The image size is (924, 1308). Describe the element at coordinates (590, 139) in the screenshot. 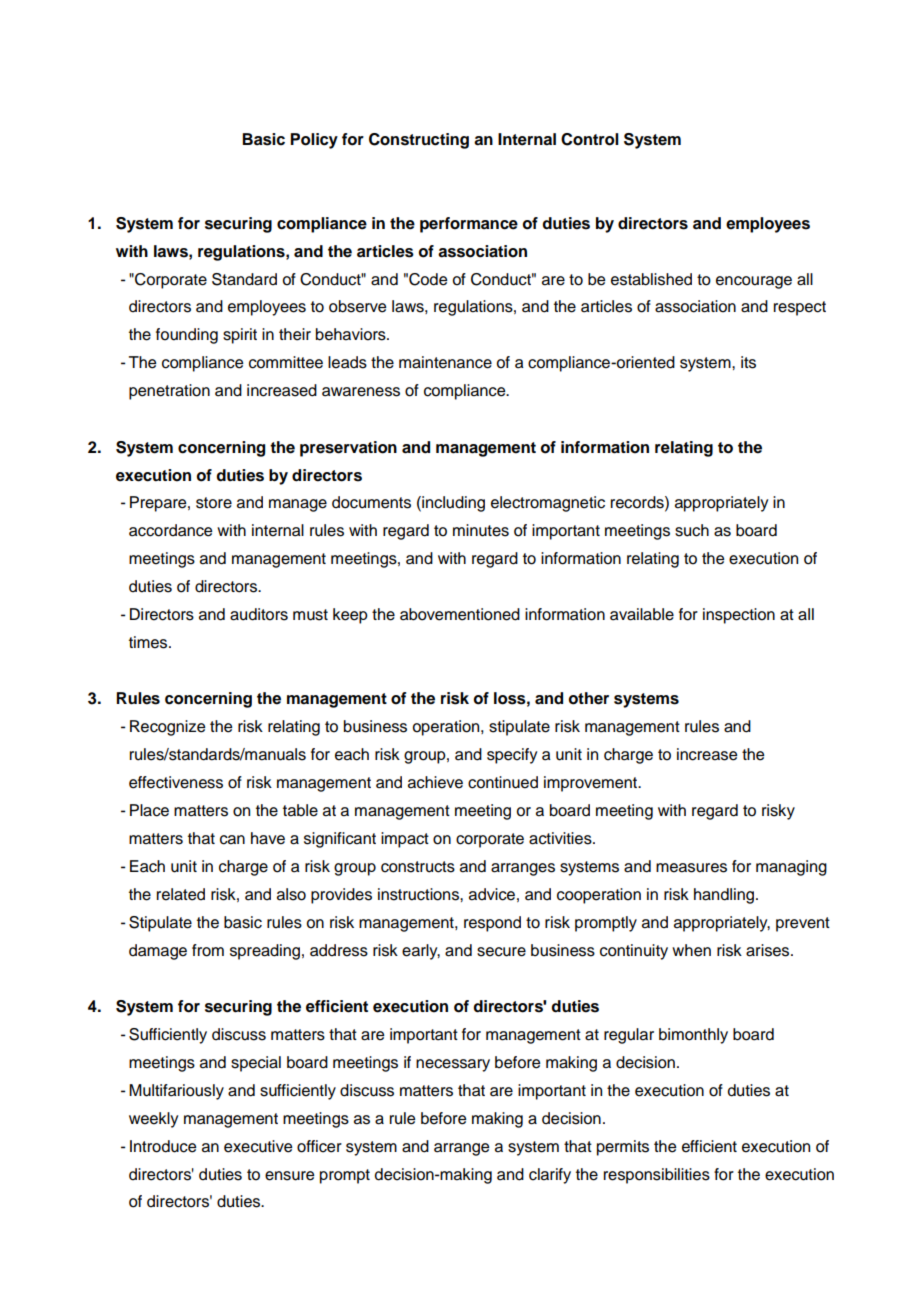

I see `Control` at that location.
